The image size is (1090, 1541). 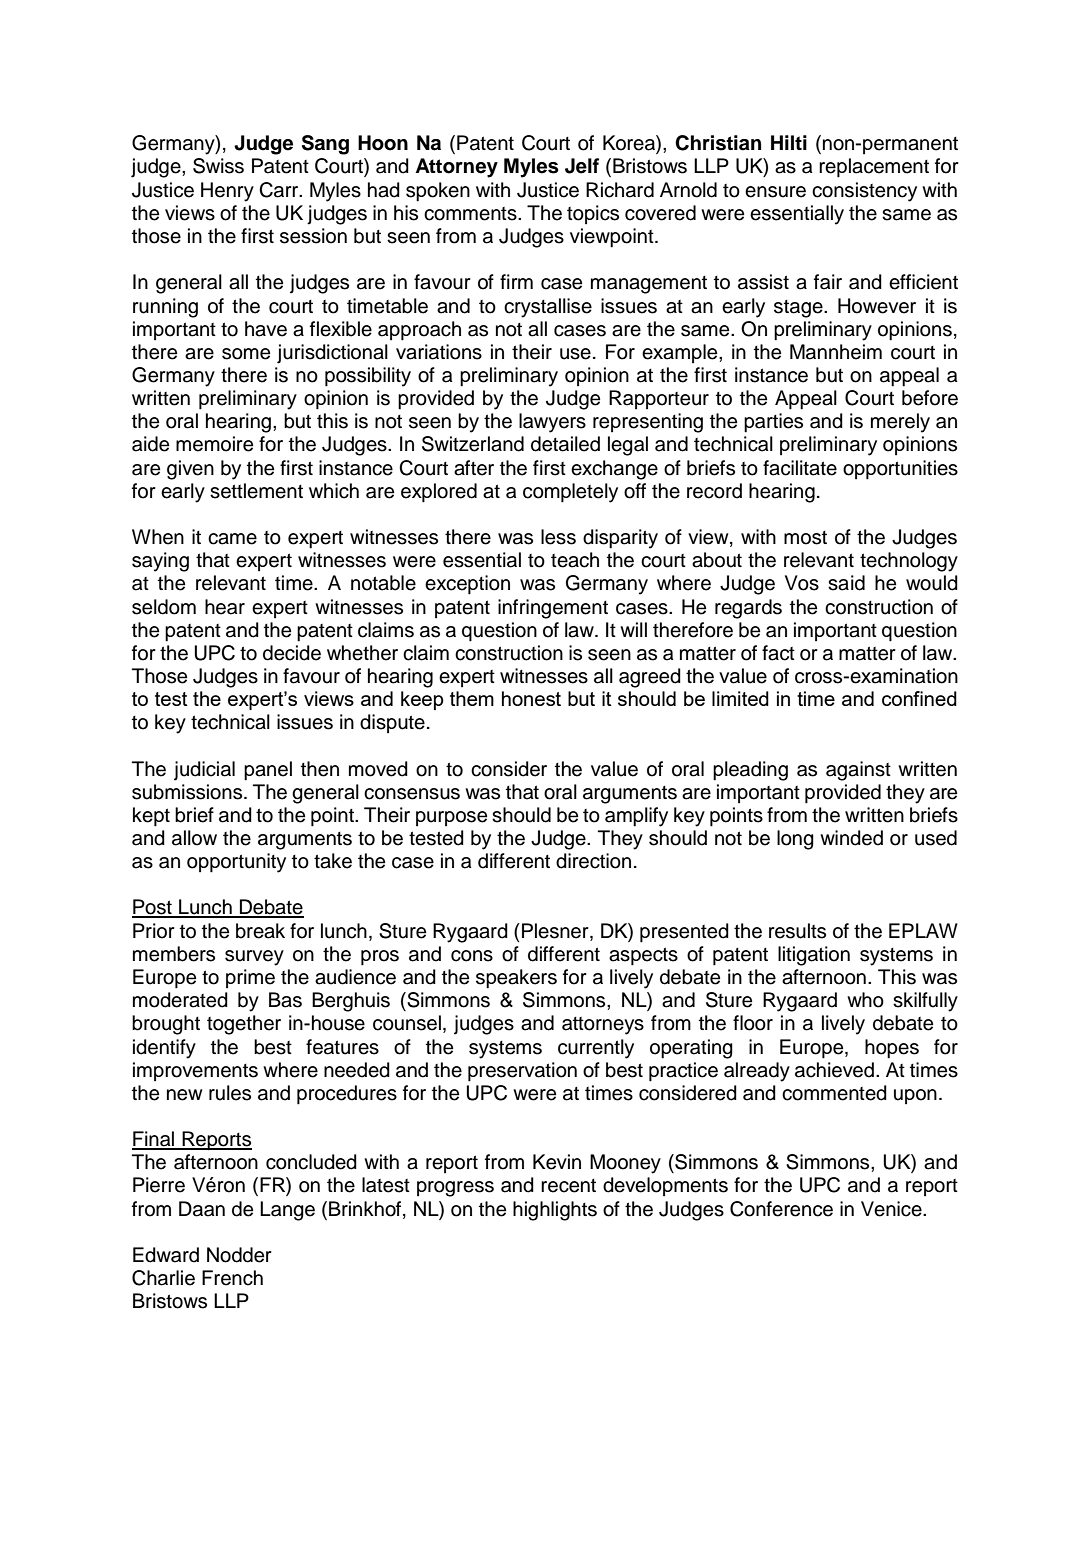 What do you see at coordinates (874, 168) in the screenshot?
I see `replacement` at bounding box center [874, 168].
